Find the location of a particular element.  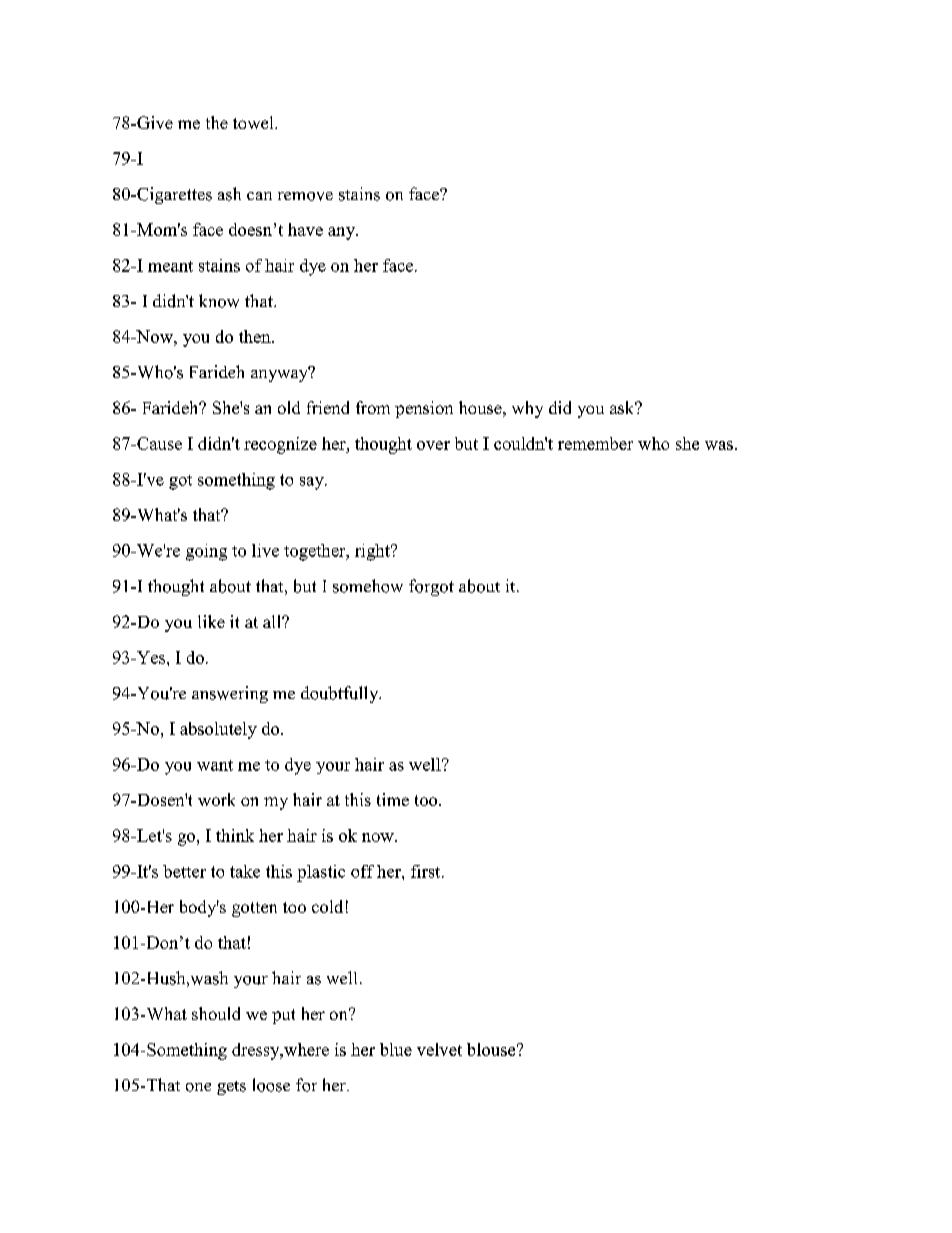

first is located at coordinates (427, 871).
